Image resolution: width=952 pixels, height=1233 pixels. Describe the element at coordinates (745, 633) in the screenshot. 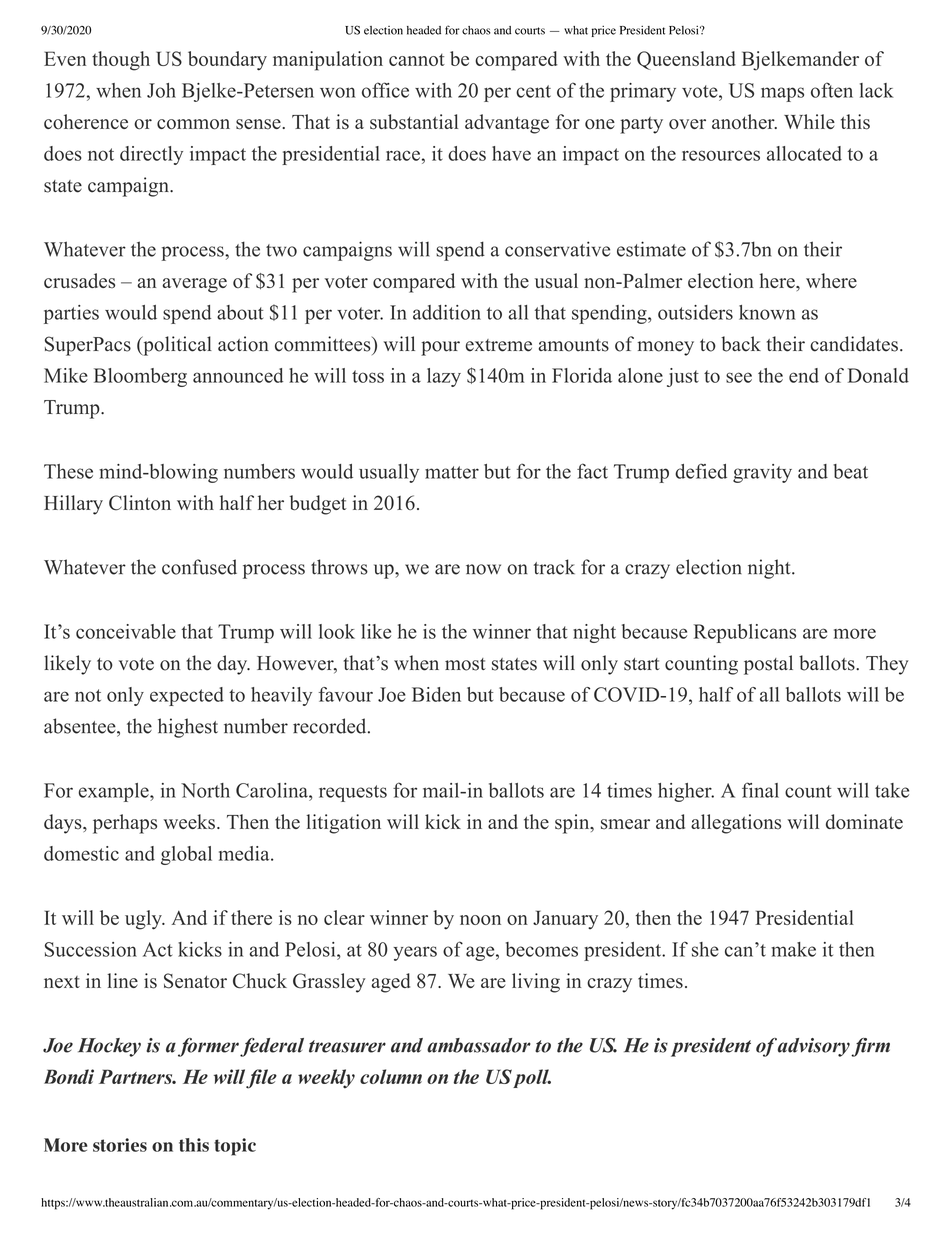

I see `Republicans` at that location.
